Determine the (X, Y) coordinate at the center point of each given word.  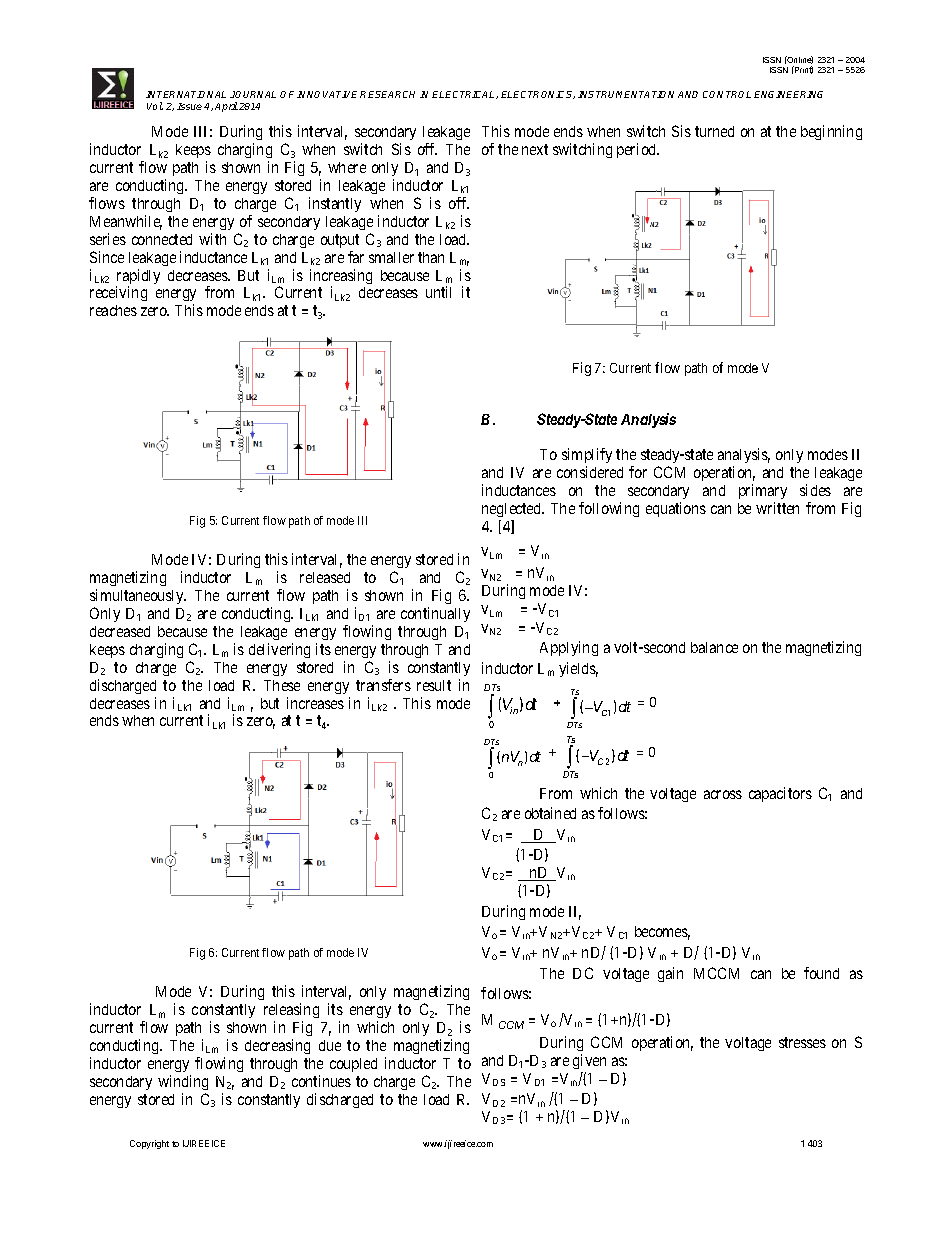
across (723, 794)
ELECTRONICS (538, 95)
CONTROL (727, 94)
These (282, 685)
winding (183, 1082)
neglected (513, 512)
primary (763, 493)
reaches (113, 310)
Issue (189, 106)
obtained (550, 813)
